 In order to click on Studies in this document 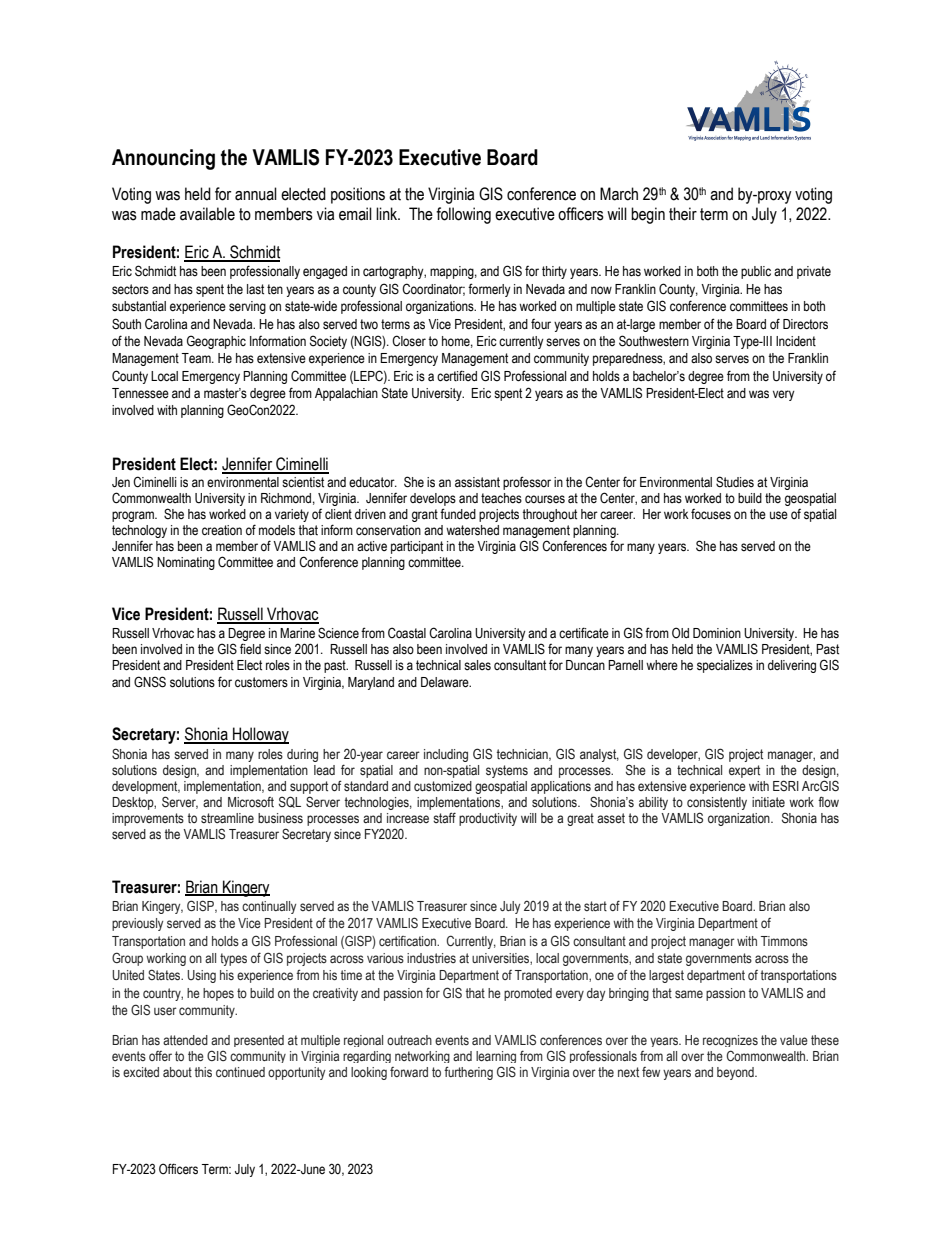, I will do `click(735, 482)`.
